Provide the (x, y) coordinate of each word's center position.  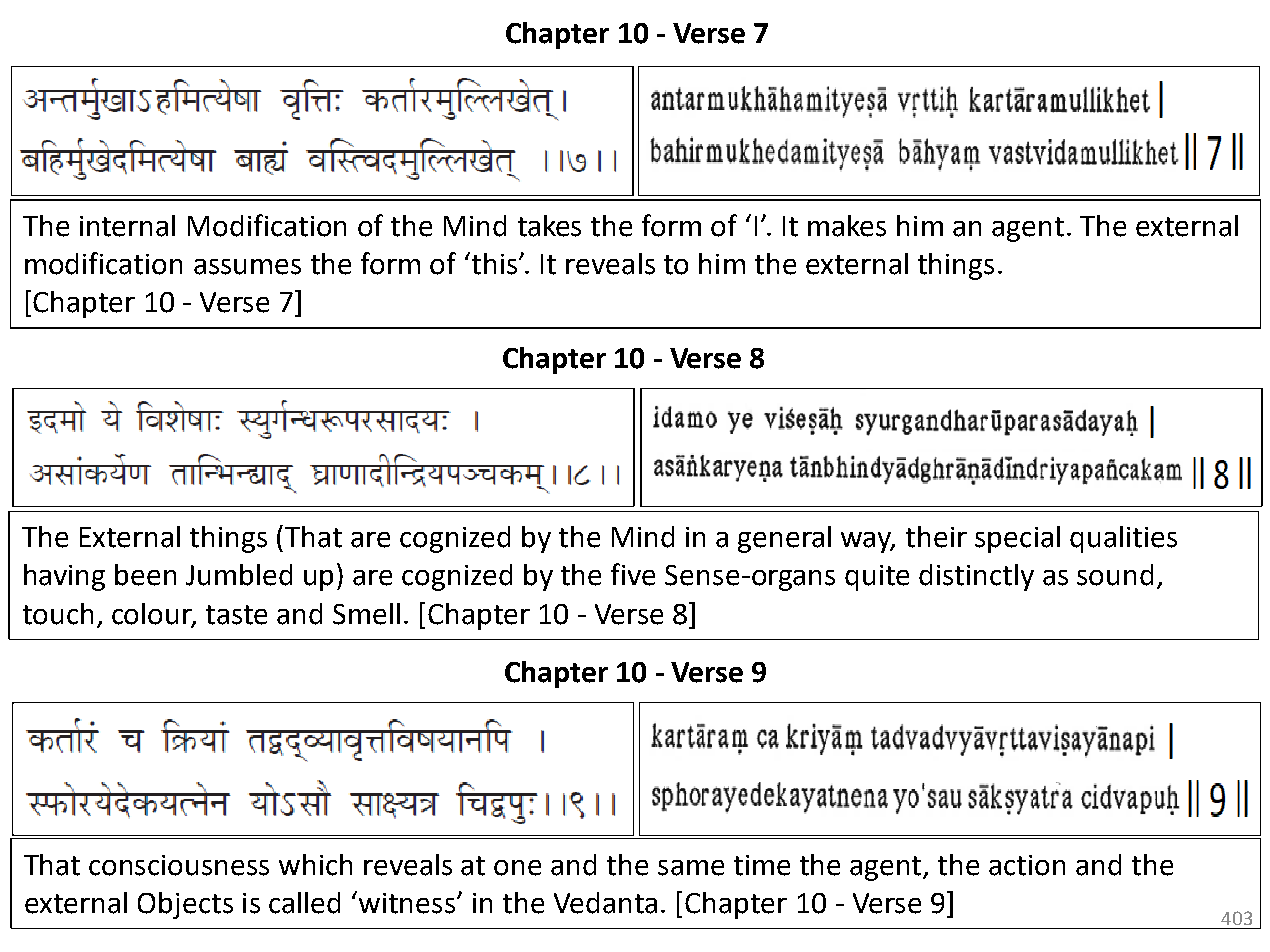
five (633, 574)
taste (236, 615)
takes (549, 226)
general (784, 539)
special (1017, 539)
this (496, 264)
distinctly (976, 577)
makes (847, 226)
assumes (247, 267)
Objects (185, 905)
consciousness (179, 865)
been (145, 575)
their (936, 537)
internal (127, 226)
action (1027, 865)
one (517, 868)
